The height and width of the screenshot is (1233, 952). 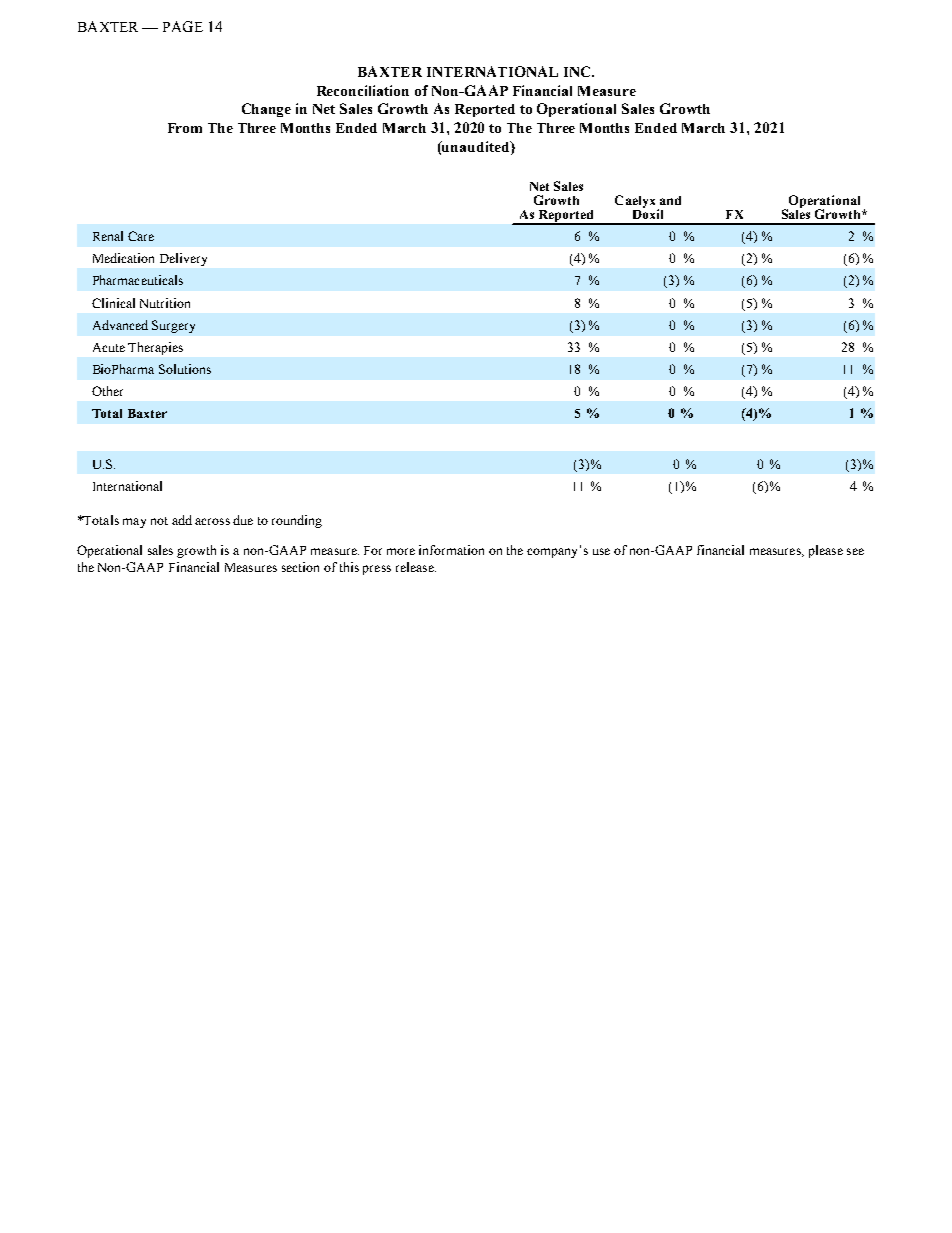 I want to click on and, so click(x=670, y=200).
